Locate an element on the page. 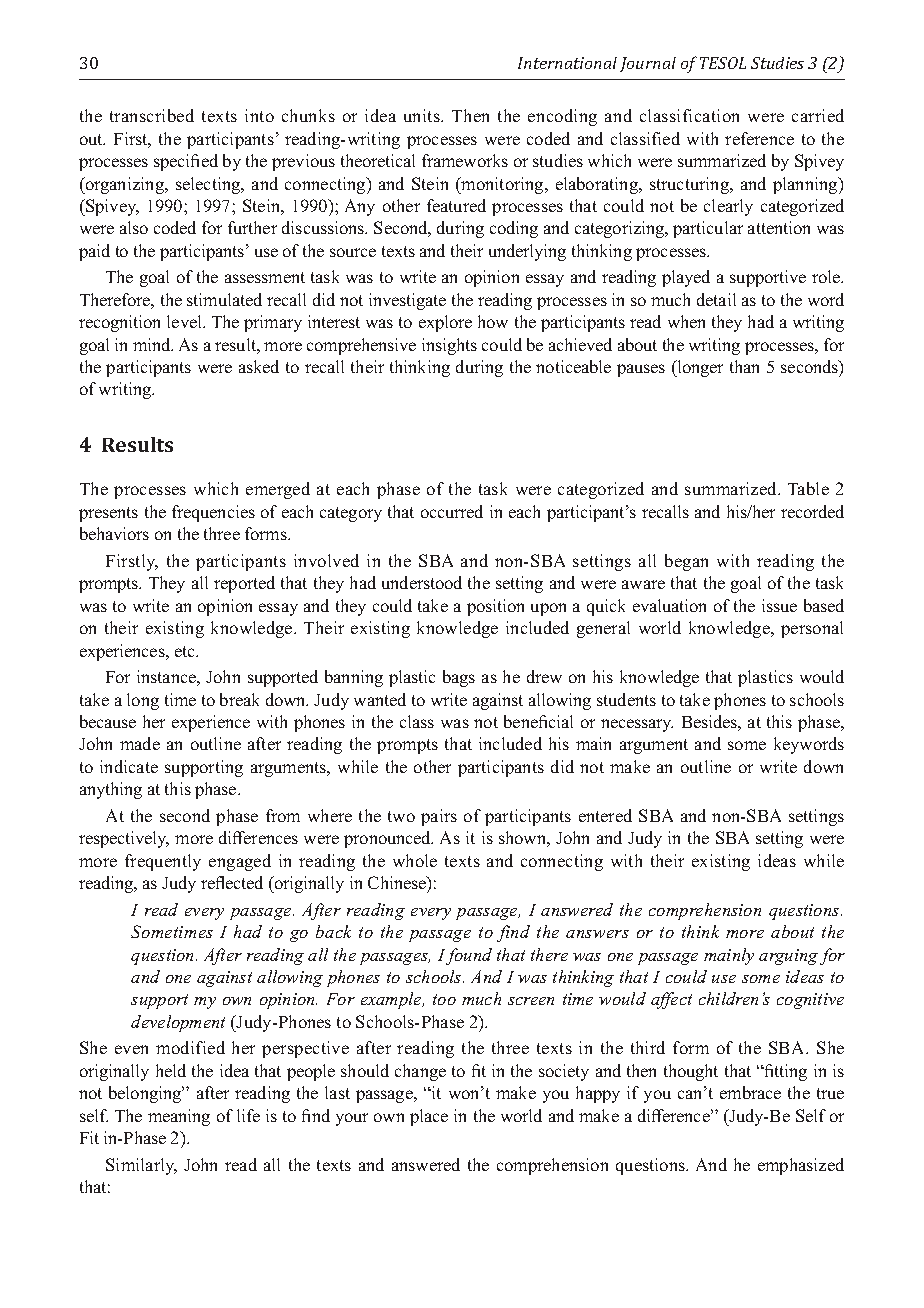 The image size is (924, 1308). reflected is located at coordinates (232, 882).
